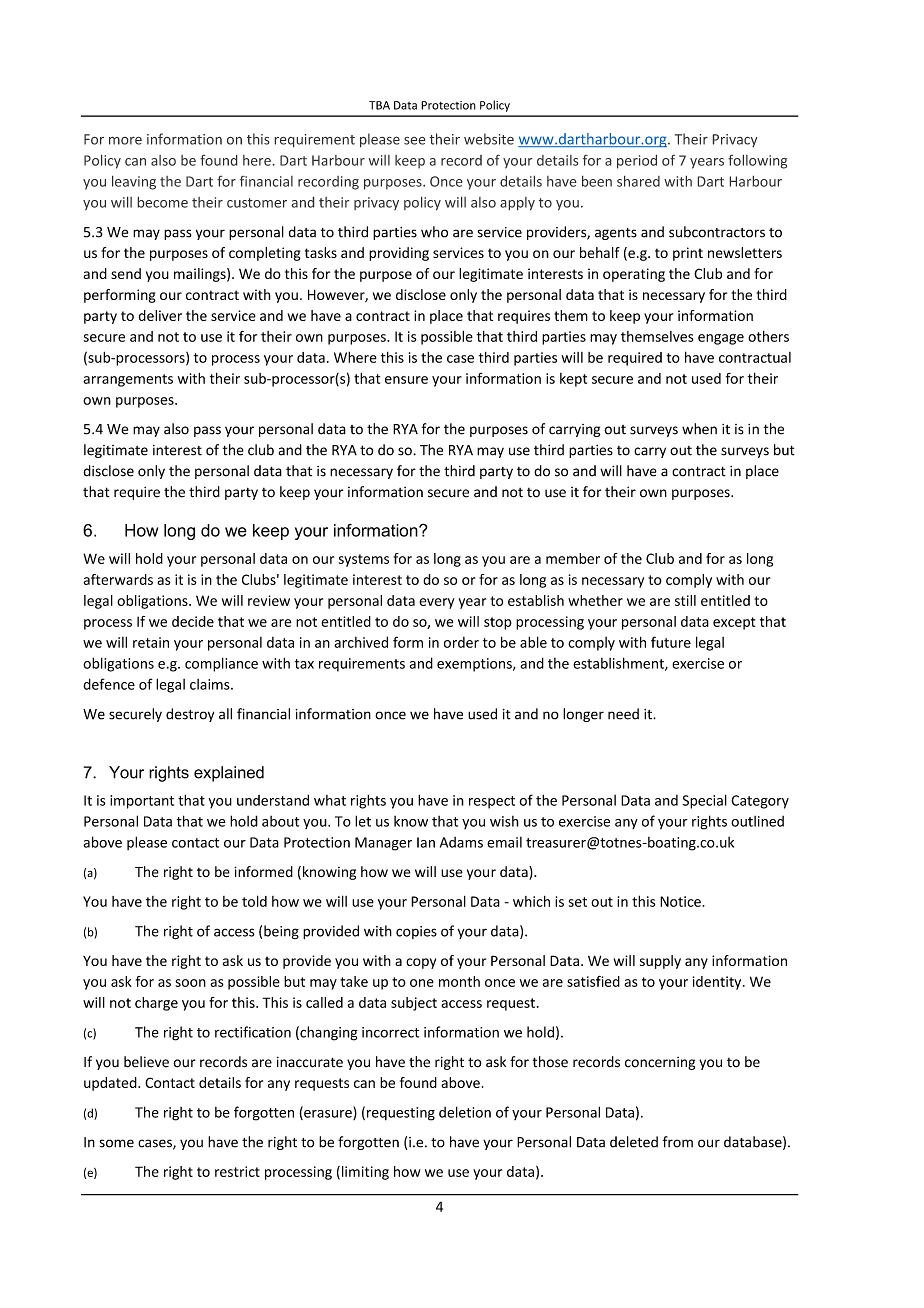 This image has width=924, height=1308. I want to click on period, so click(637, 161).
